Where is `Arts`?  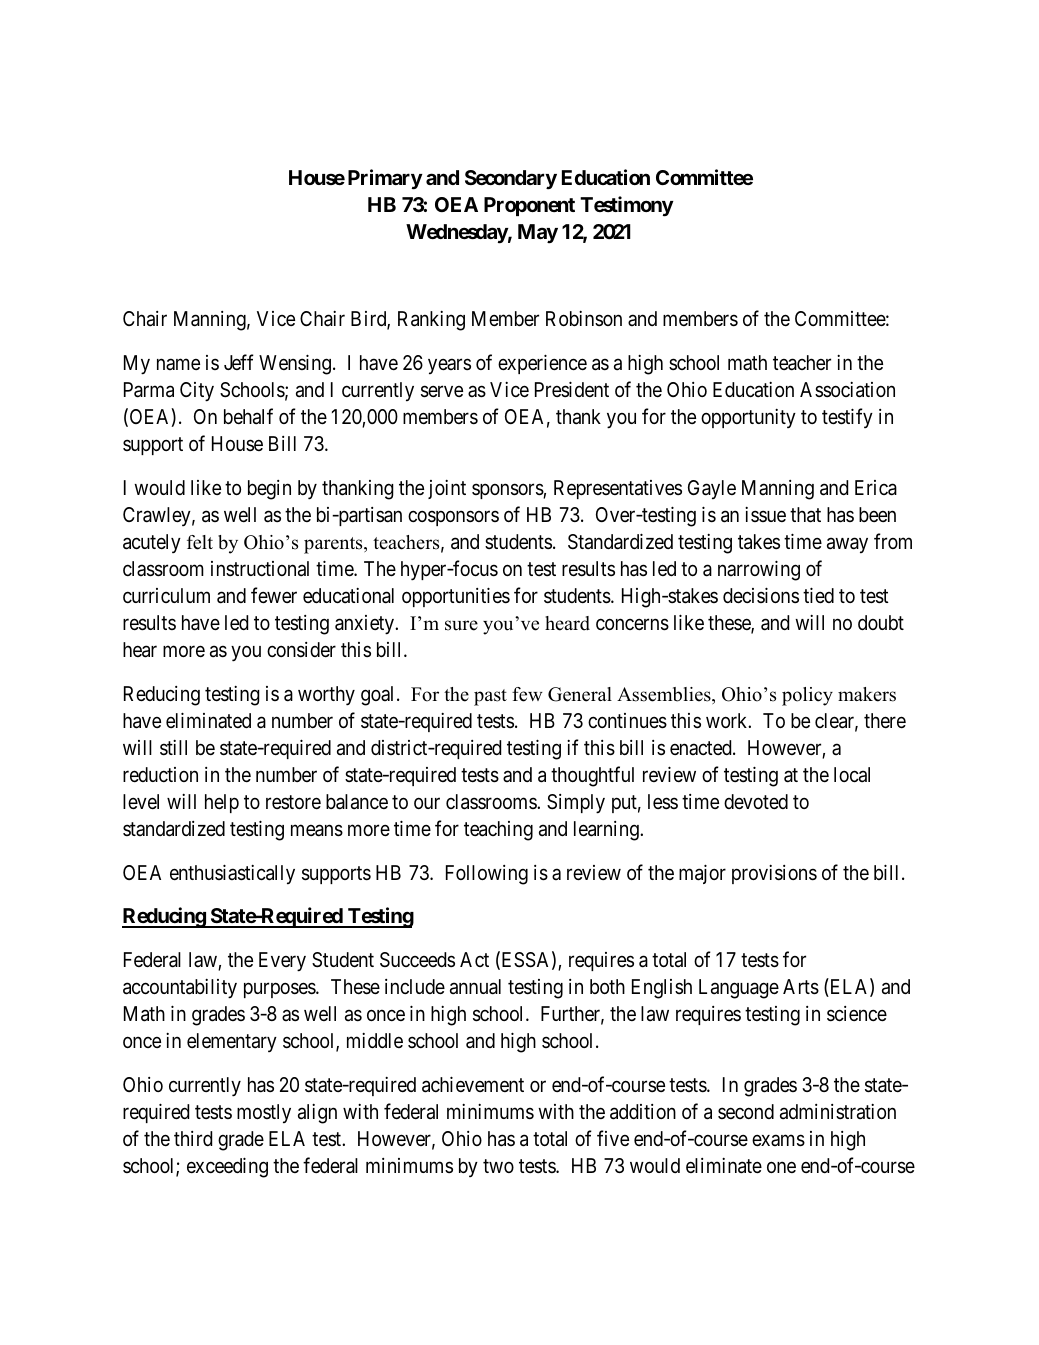
Arts is located at coordinates (801, 987).
